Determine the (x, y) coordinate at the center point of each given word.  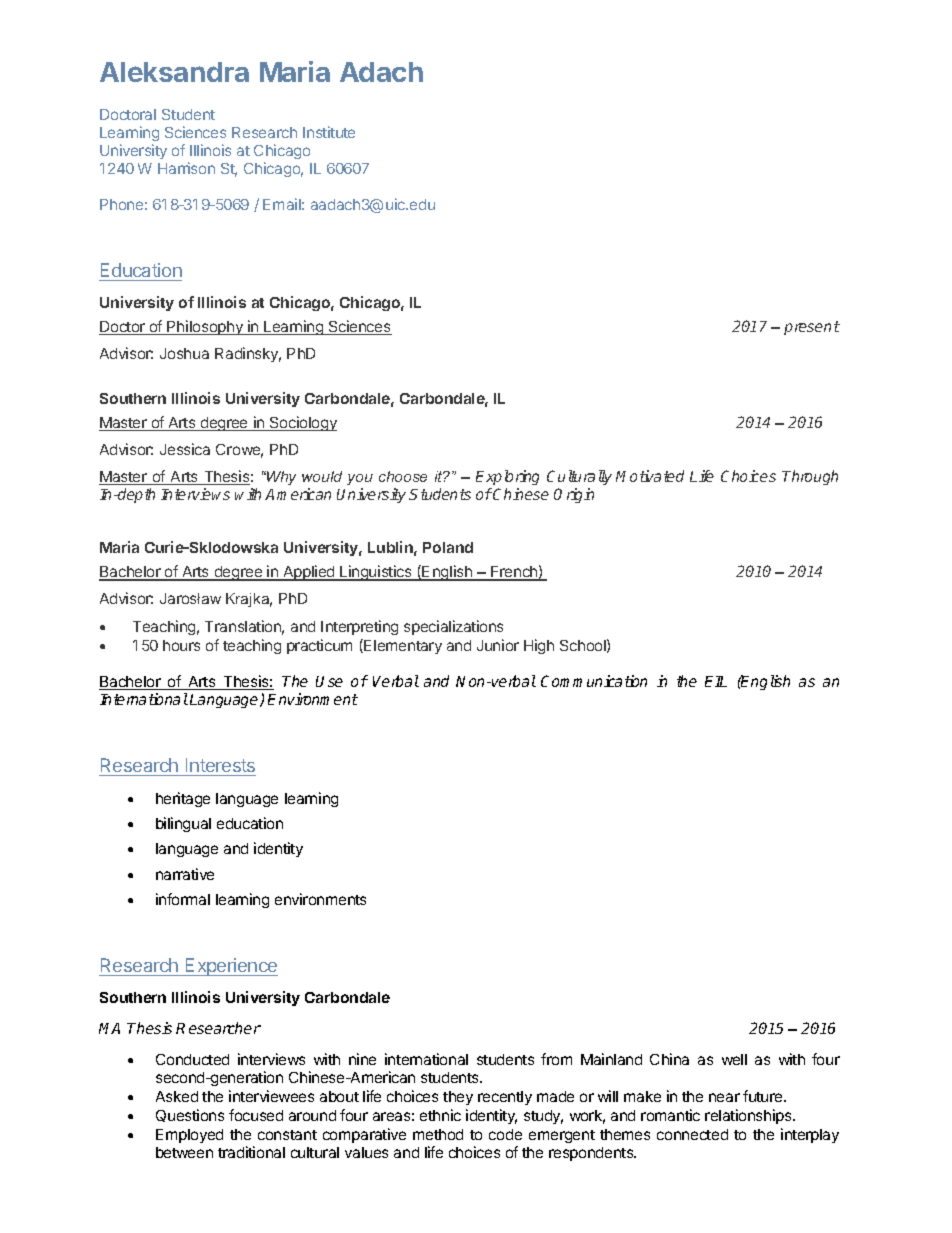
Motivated (650, 476)
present (812, 328)
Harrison (186, 168)
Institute (329, 132)
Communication (594, 681)
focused (256, 1115)
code (505, 1134)
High (539, 646)
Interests (220, 765)
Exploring (507, 477)
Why (280, 478)
